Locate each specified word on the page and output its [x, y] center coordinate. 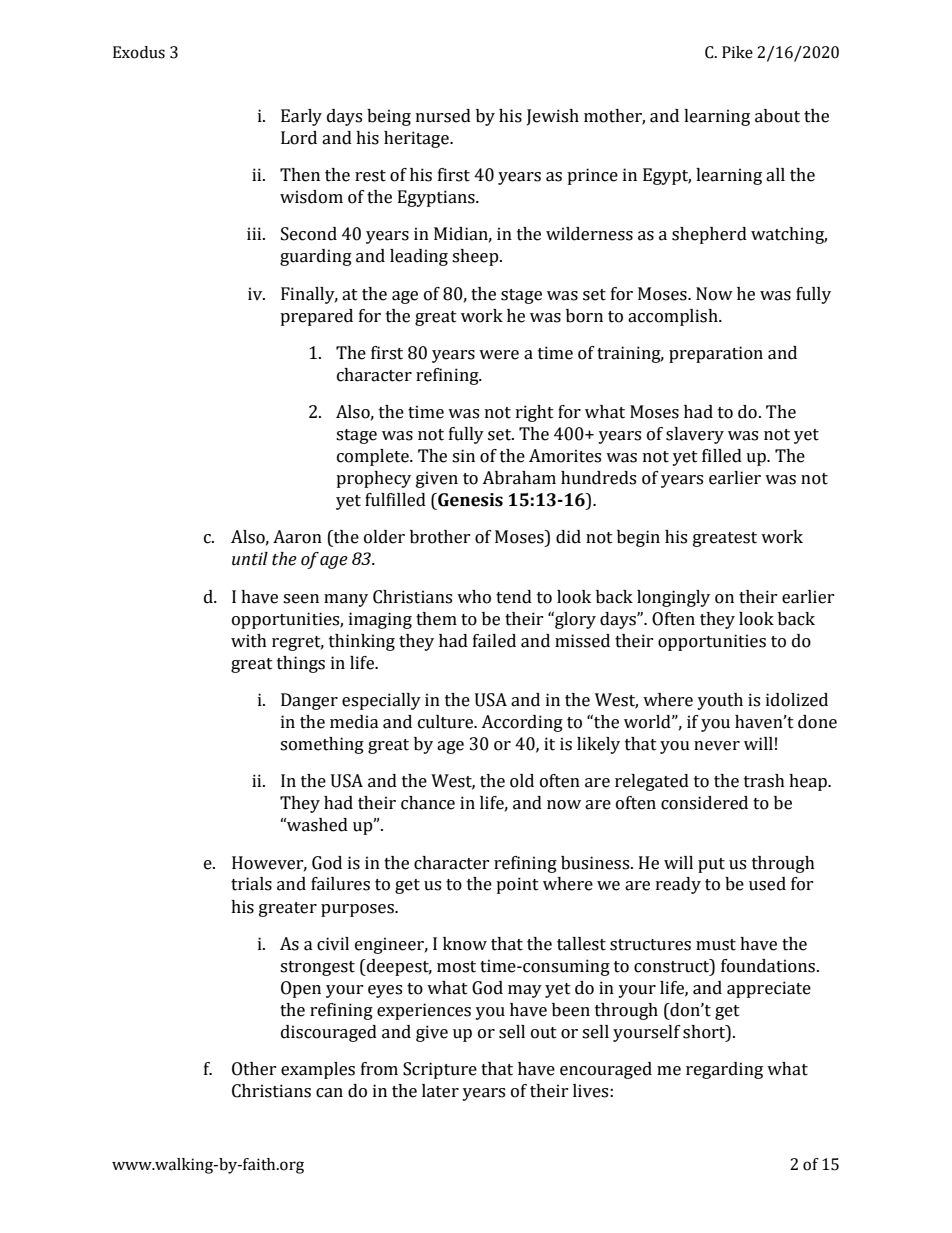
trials [251, 884]
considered [704, 803]
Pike [737, 52]
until [250, 559]
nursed [443, 116]
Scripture [440, 1070]
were [499, 355]
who [474, 597]
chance [428, 803]
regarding [724, 1070]
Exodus [139, 52]
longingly [673, 598]
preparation [716, 354]
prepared [316, 317]
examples [318, 1070]
